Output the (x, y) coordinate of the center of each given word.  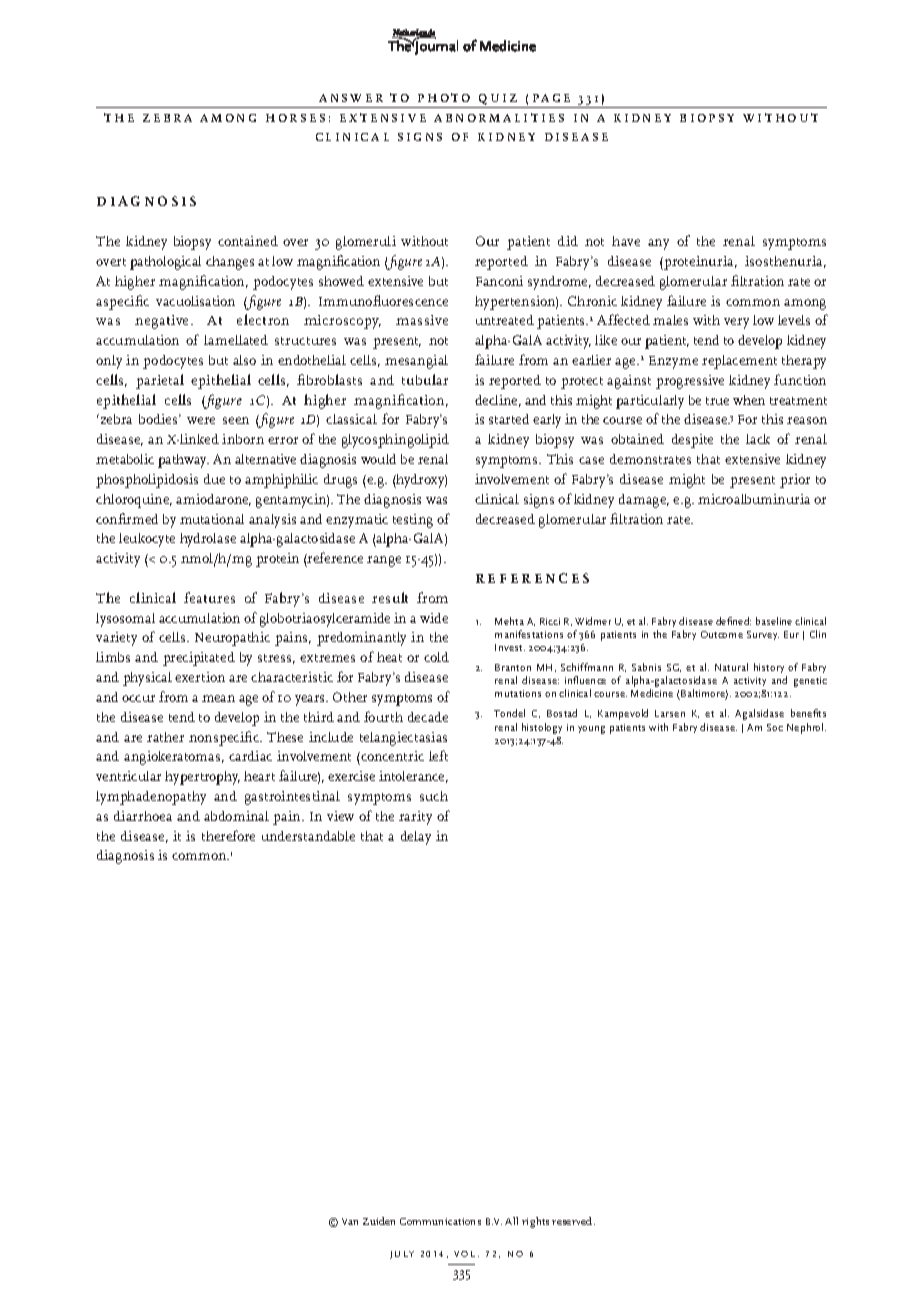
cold (436, 657)
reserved (573, 1221)
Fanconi (499, 281)
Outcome (722, 634)
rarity (415, 818)
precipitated (199, 659)
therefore (228, 835)
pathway (183, 461)
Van (350, 1221)
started (509, 419)
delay (416, 838)
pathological (165, 263)
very (736, 323)
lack (758, 439)
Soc (775, 727)
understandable (308, 836)
